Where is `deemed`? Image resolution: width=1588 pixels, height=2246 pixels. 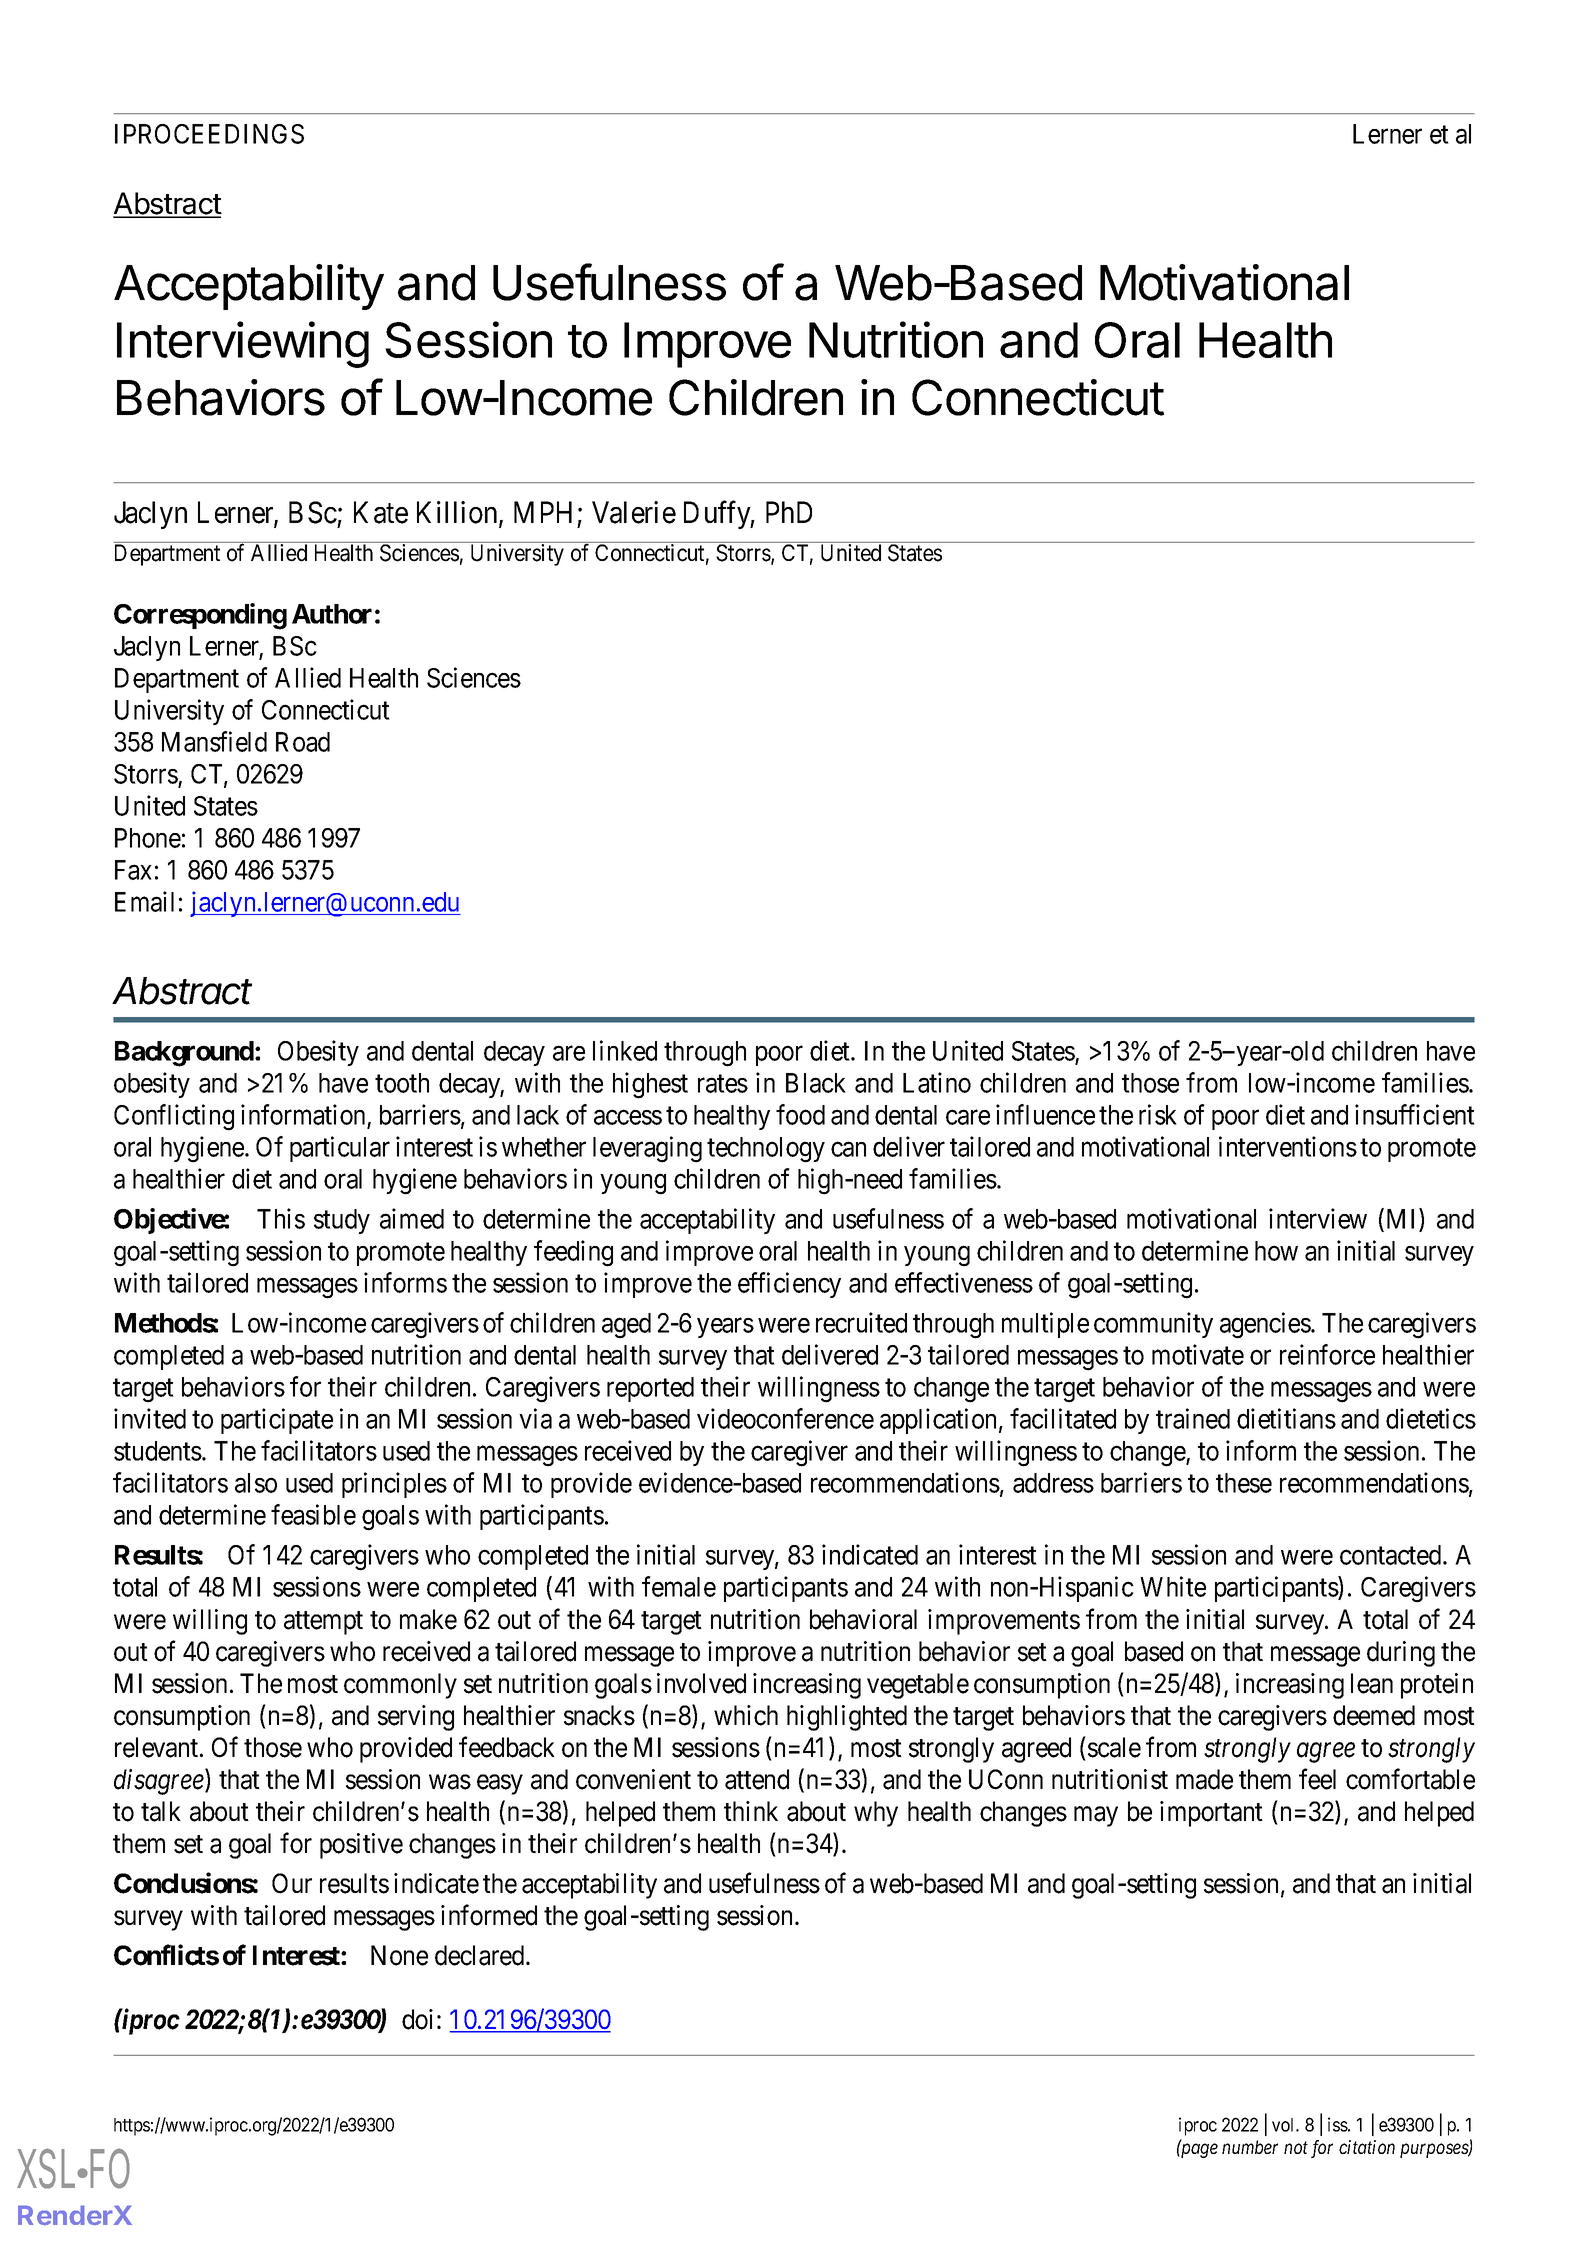
deemed is located at coordinates (1374, 1715).
